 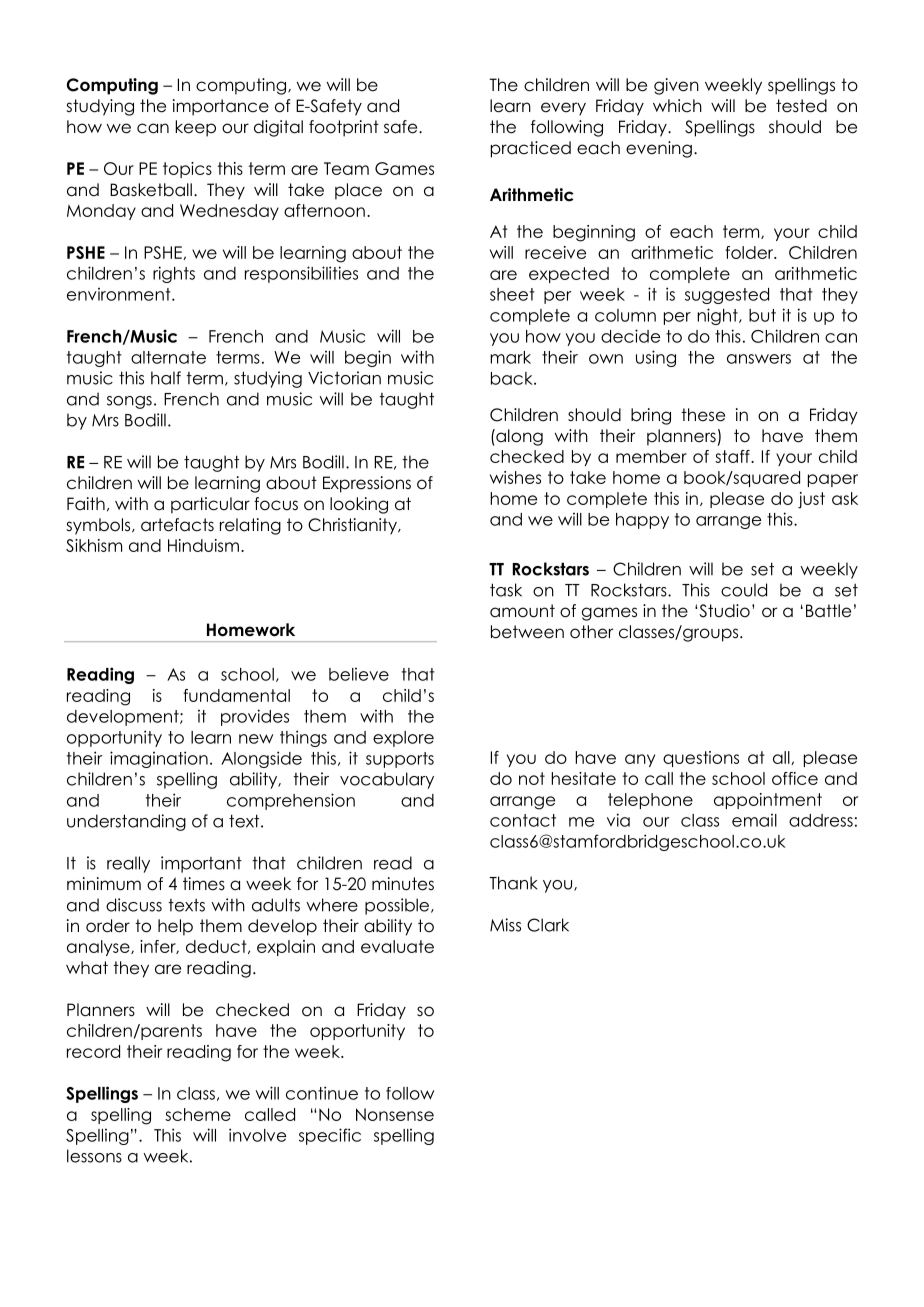 What do you see at coordinates (811, 500) in the screenshot?
I see `just` at bounding box center [811, 500].
